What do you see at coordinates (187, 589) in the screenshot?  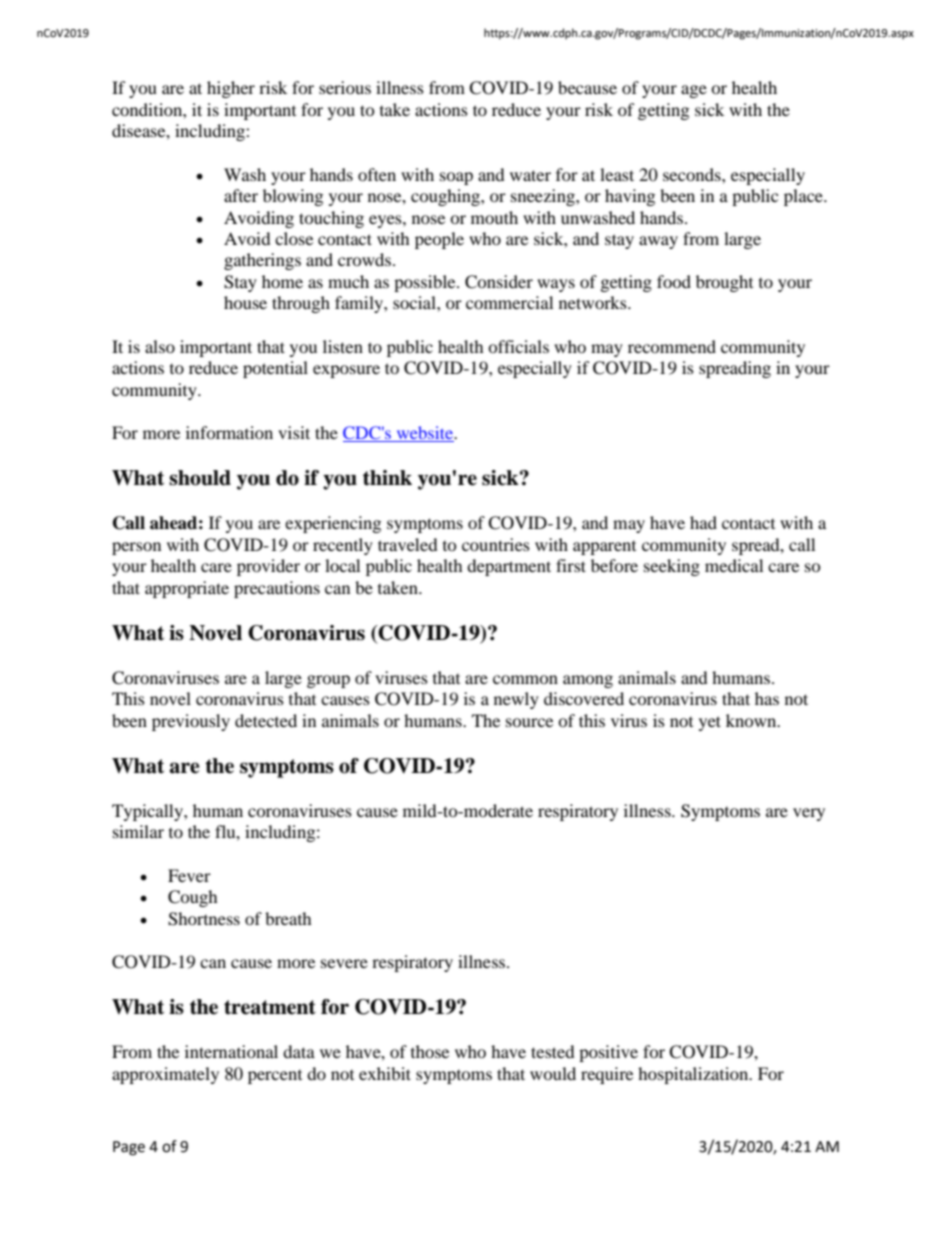 I see `appropriate` at bounding box center [187, 589].
